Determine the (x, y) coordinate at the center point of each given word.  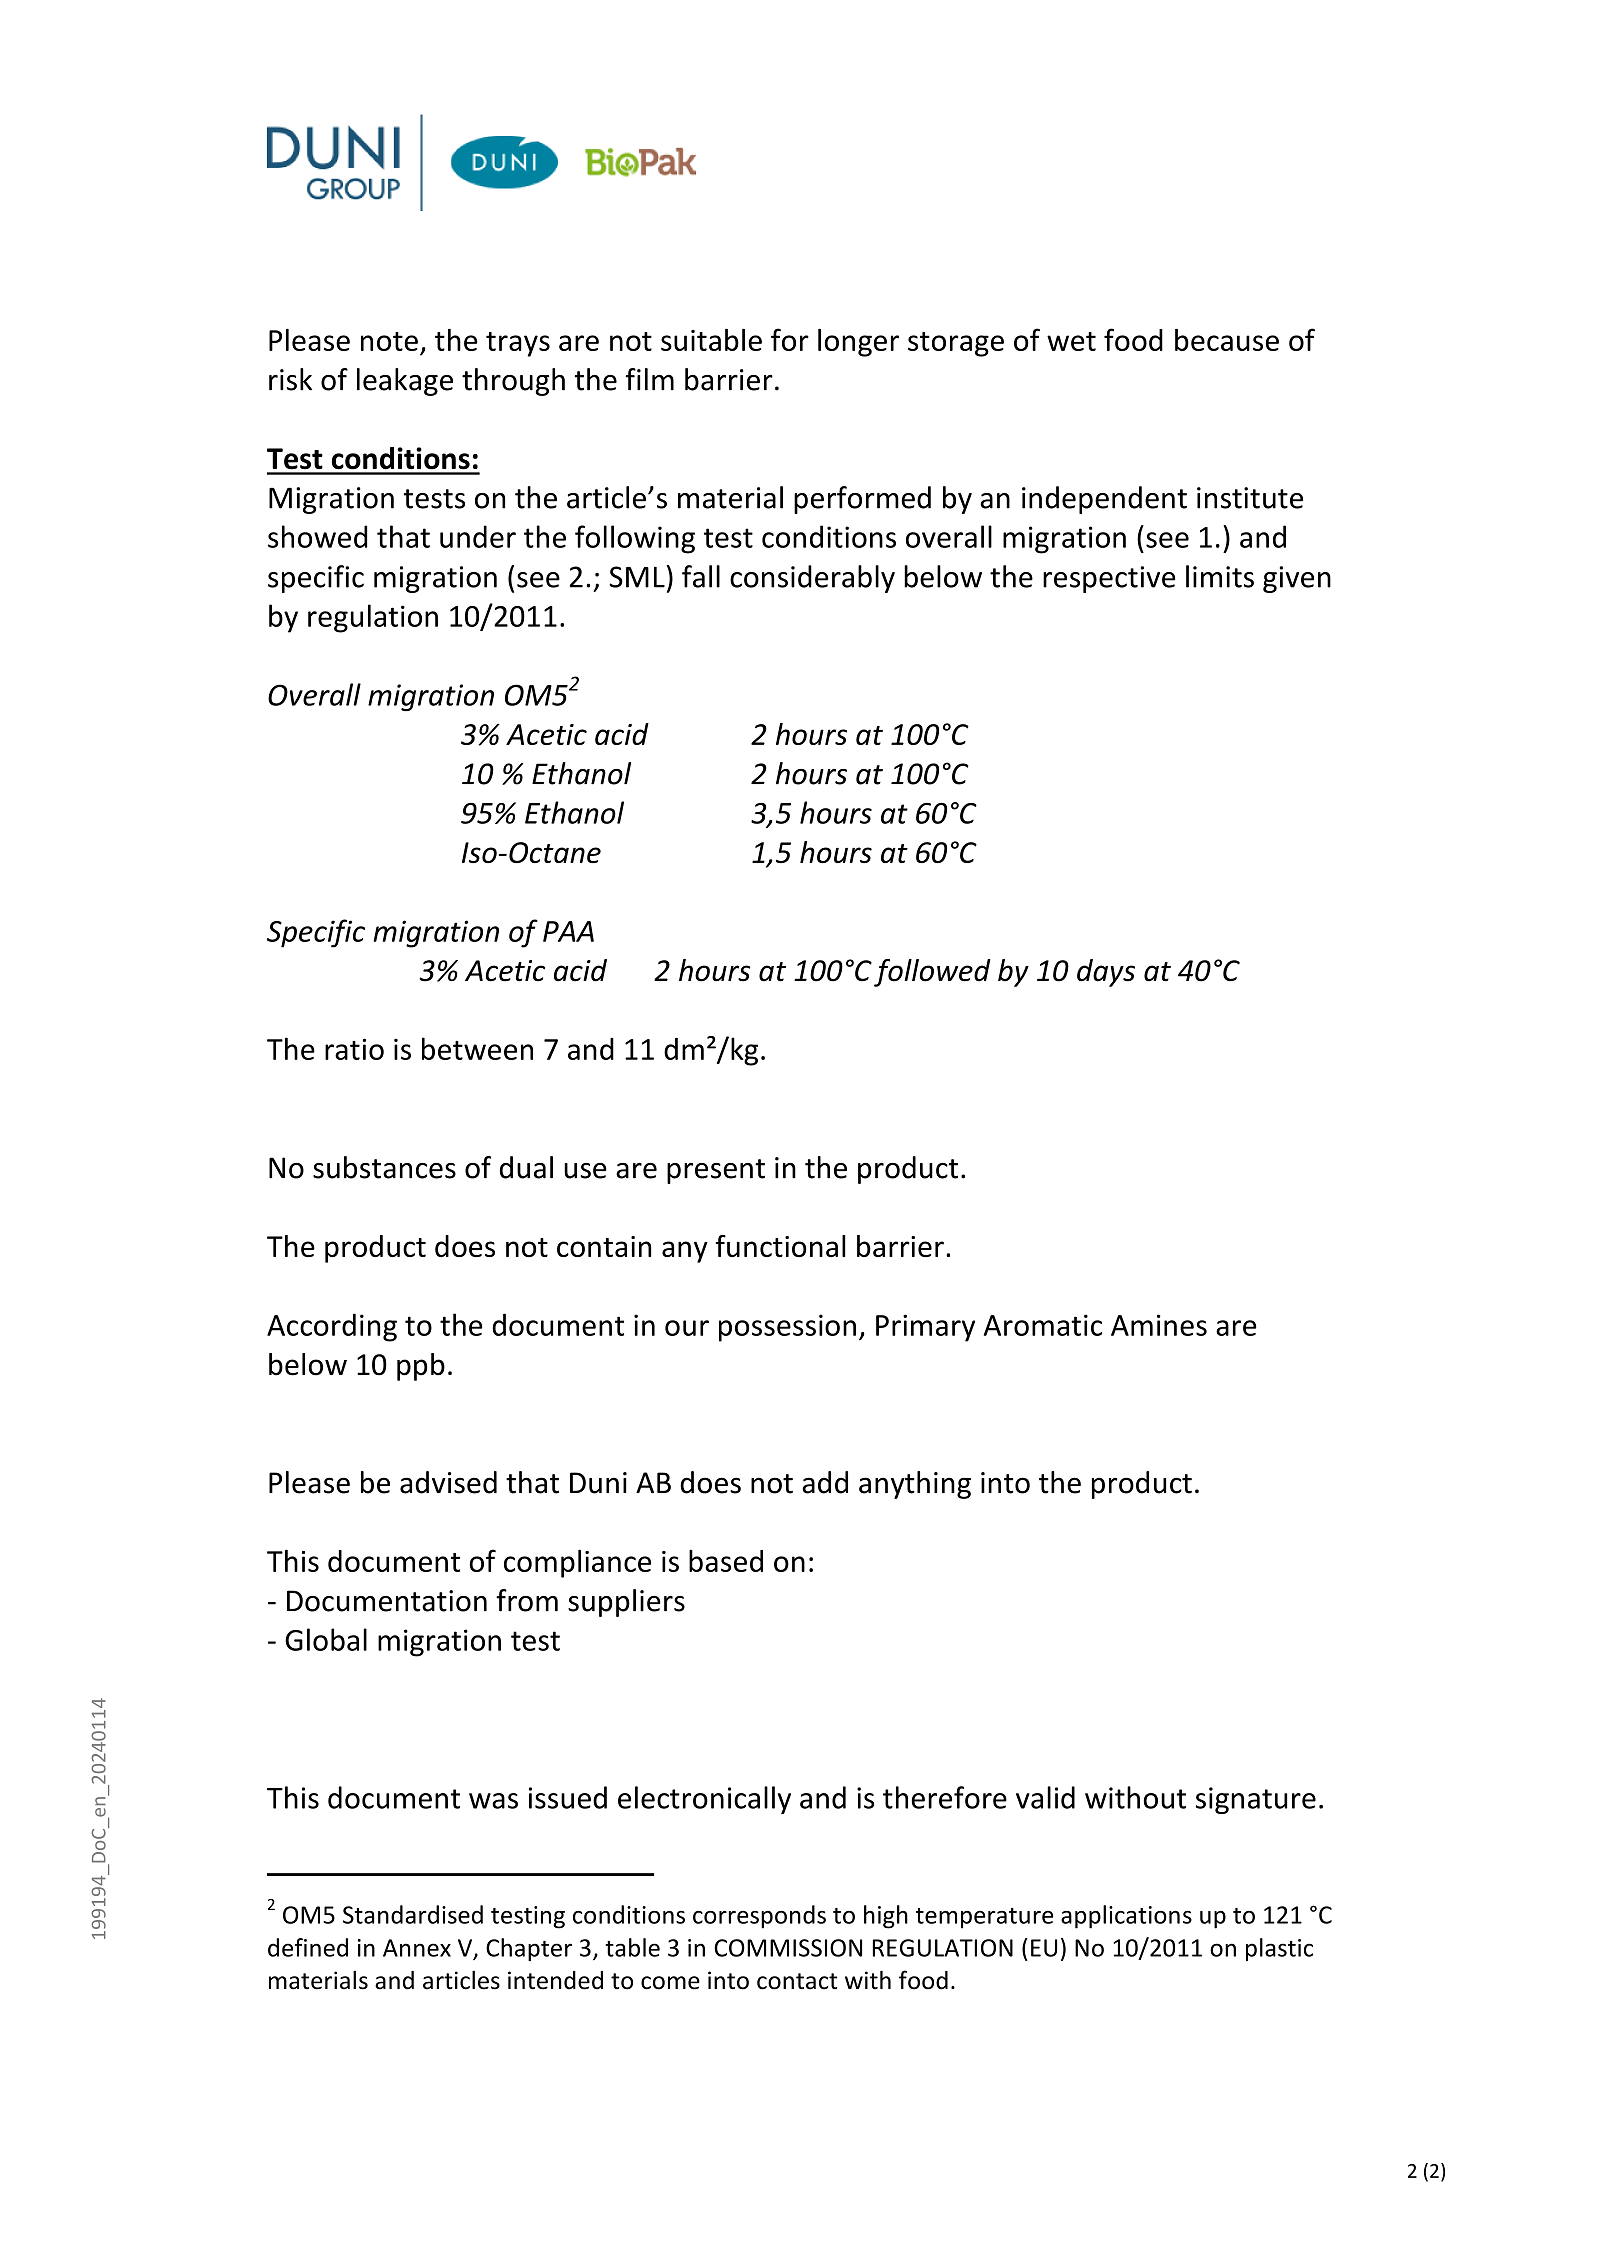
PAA (568, 931)
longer (858, 343)
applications (1126, 1917)
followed (932, 973)
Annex (417, 1948)
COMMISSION (788, 1948)
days (1106, 973)
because (1227, 340)
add (825, 1482)
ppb (421, 1367)
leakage (405, 382)
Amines (1159, 1325)
